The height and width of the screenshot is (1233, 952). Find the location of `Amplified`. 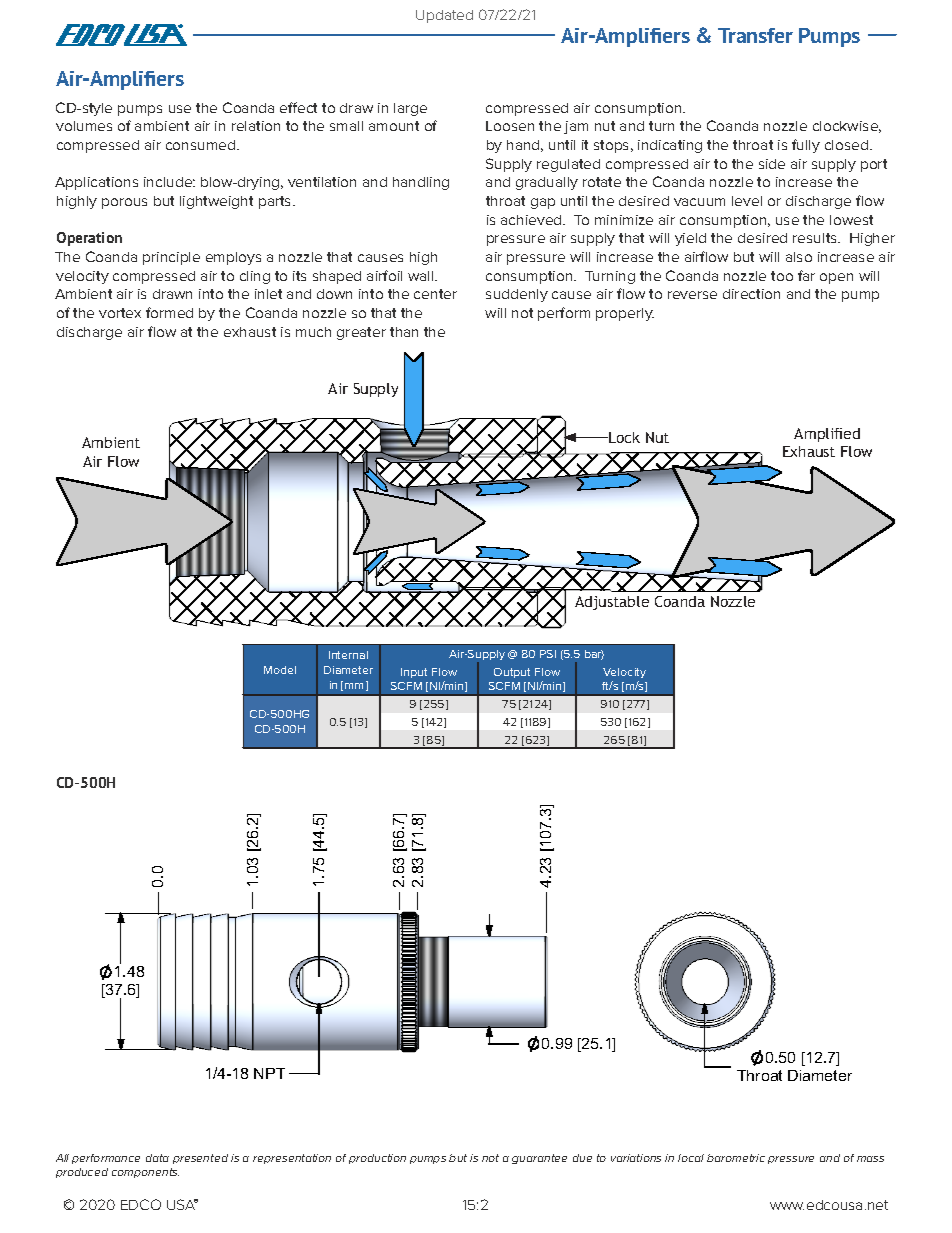

Amplified is located at coordinates (827, 435).
